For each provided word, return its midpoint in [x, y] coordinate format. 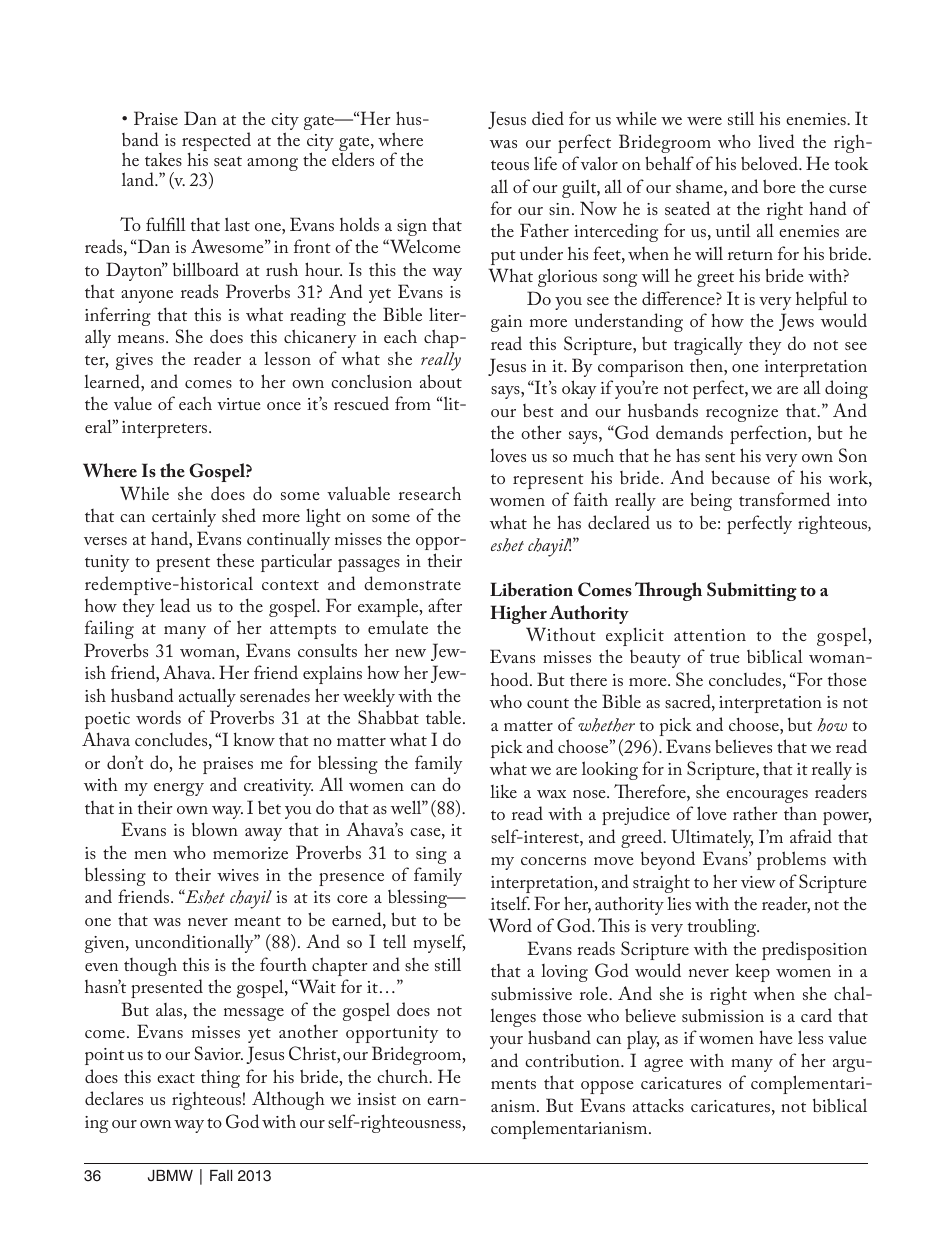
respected [216, 143]
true [724, 658]
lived [776, 141]
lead [175, 605]
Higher [518, 614]
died [548, 118]
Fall [221, 1175]
